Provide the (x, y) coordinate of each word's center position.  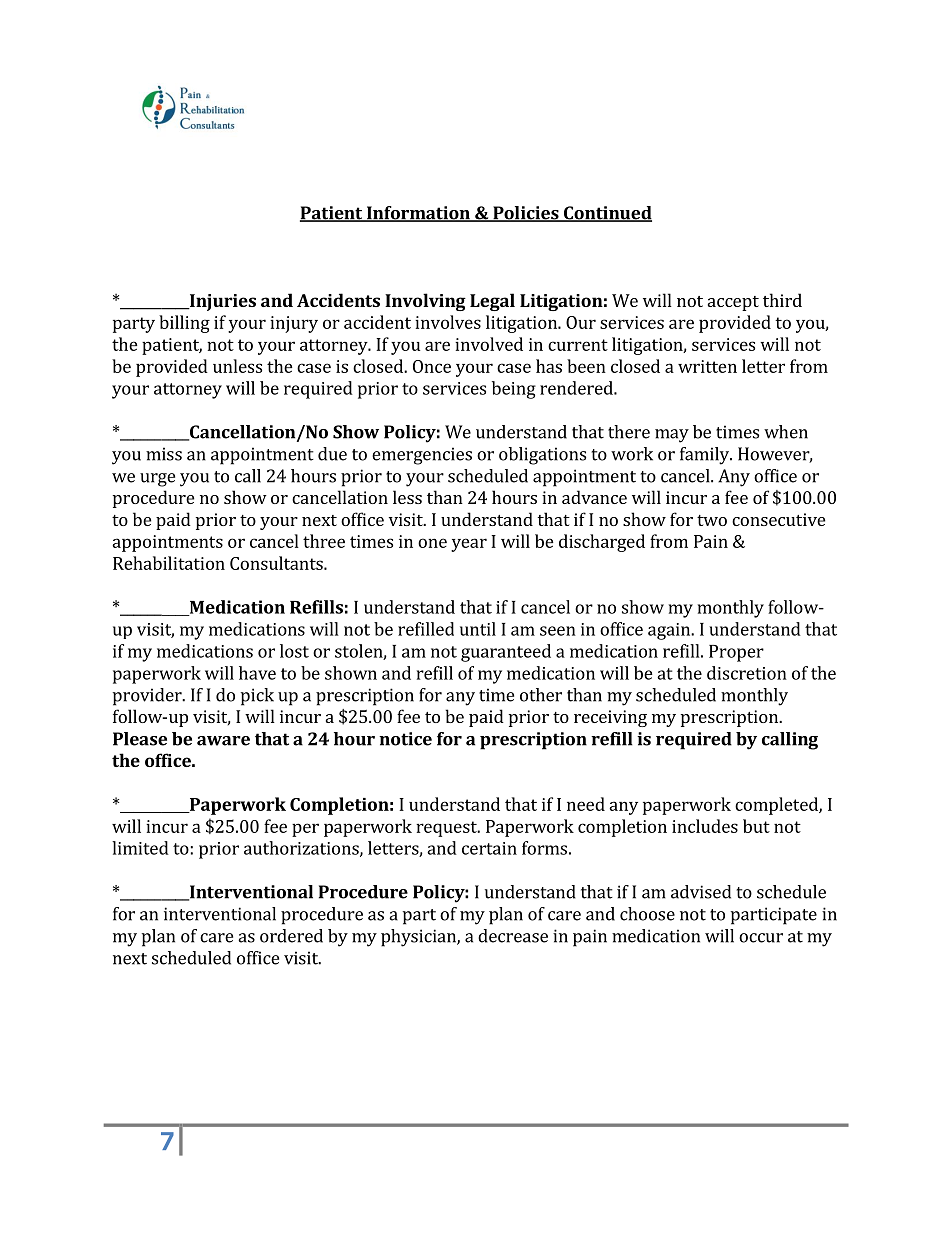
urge (157, 480)
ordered (291, 936)
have (257, 673)
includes (705, 826)
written (707, 366)
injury (294, 324)
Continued (607, 214)
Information (418, 214)
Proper (736, 653)
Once (432, 366)
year (469, 545)
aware (223, 741)
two (712, 520)
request (447, 829)
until (478, 629)
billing (184, 324)
